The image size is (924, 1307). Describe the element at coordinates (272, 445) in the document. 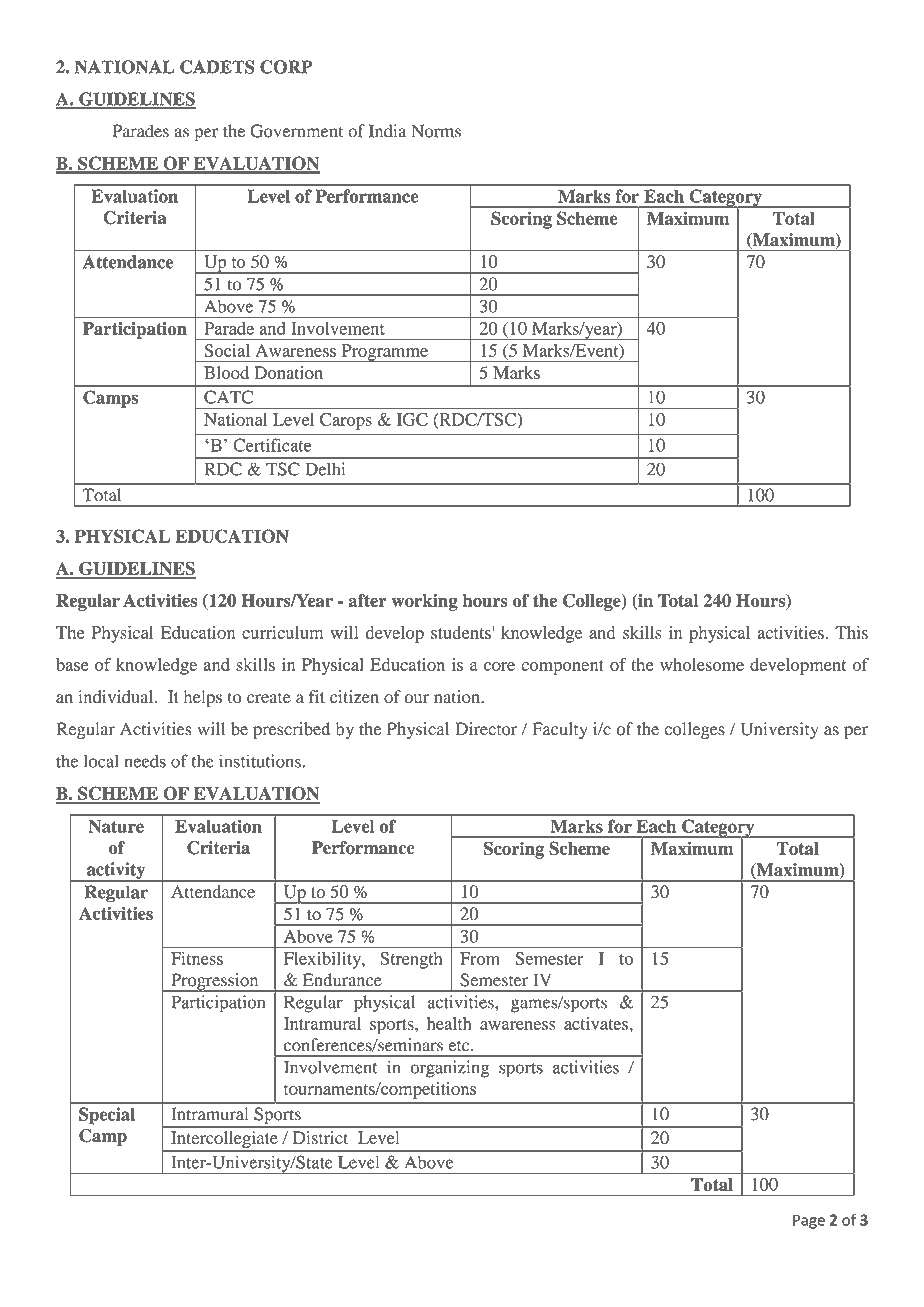

I see `Certificate` at that location.
